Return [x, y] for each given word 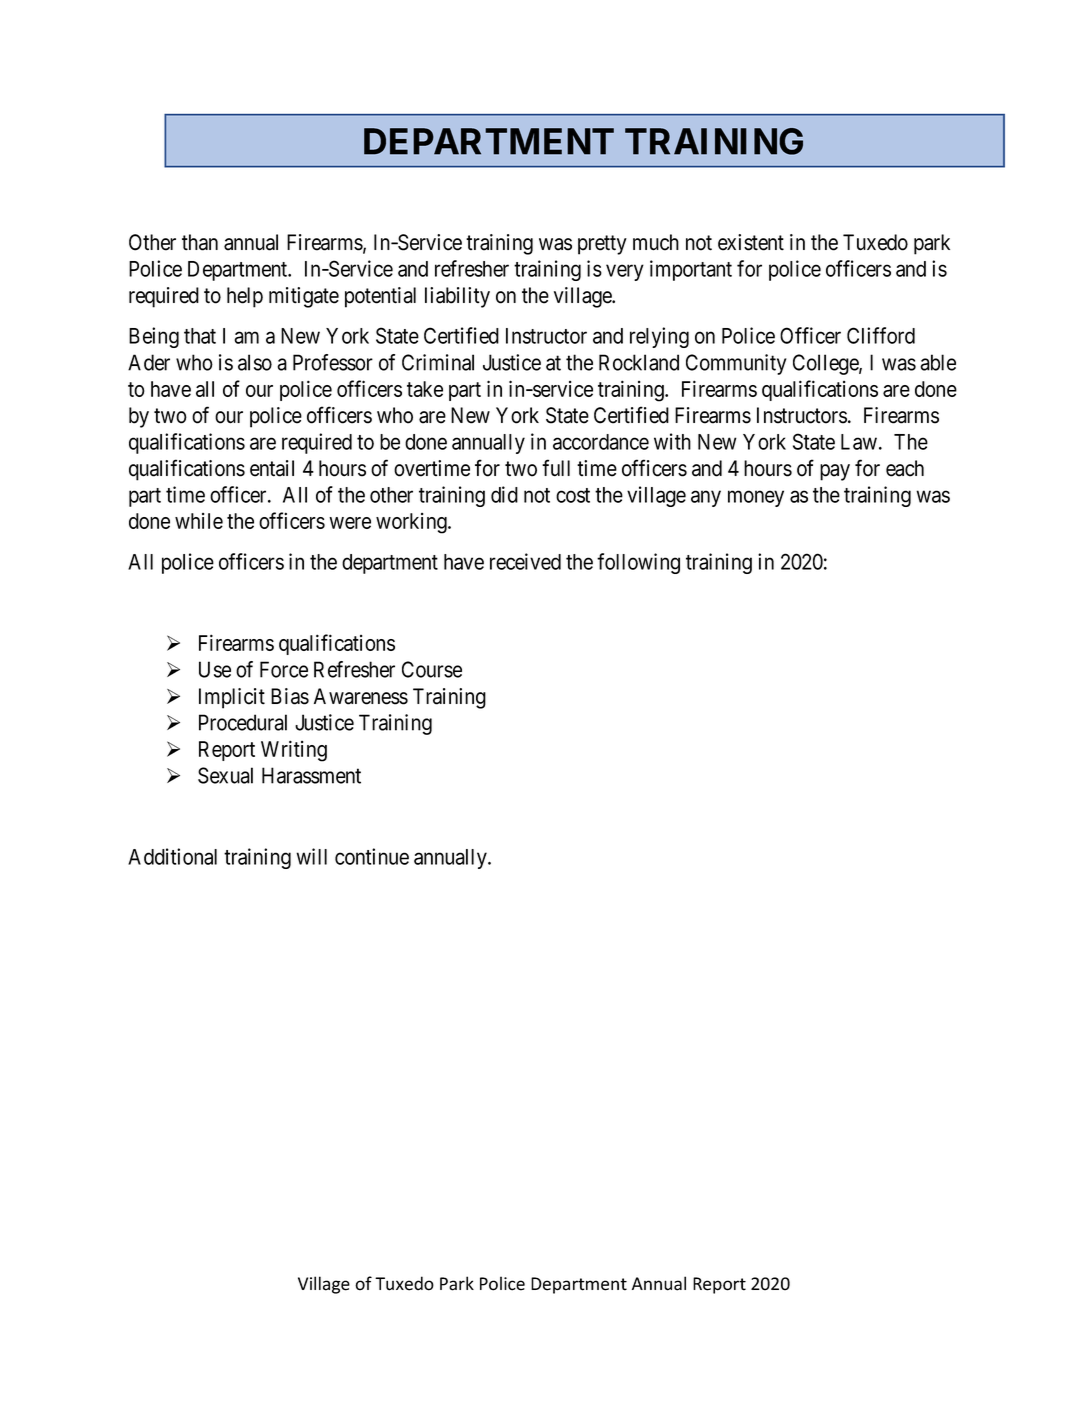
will [311, 856]
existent [751, 242]
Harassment [311, 775]
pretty [602, 245]
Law [859, 442]
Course [432, 669]
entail [272, 468]
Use [215, 669]
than [200, 242]
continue [372, 856]
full [556, 468]
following [638, 563]
